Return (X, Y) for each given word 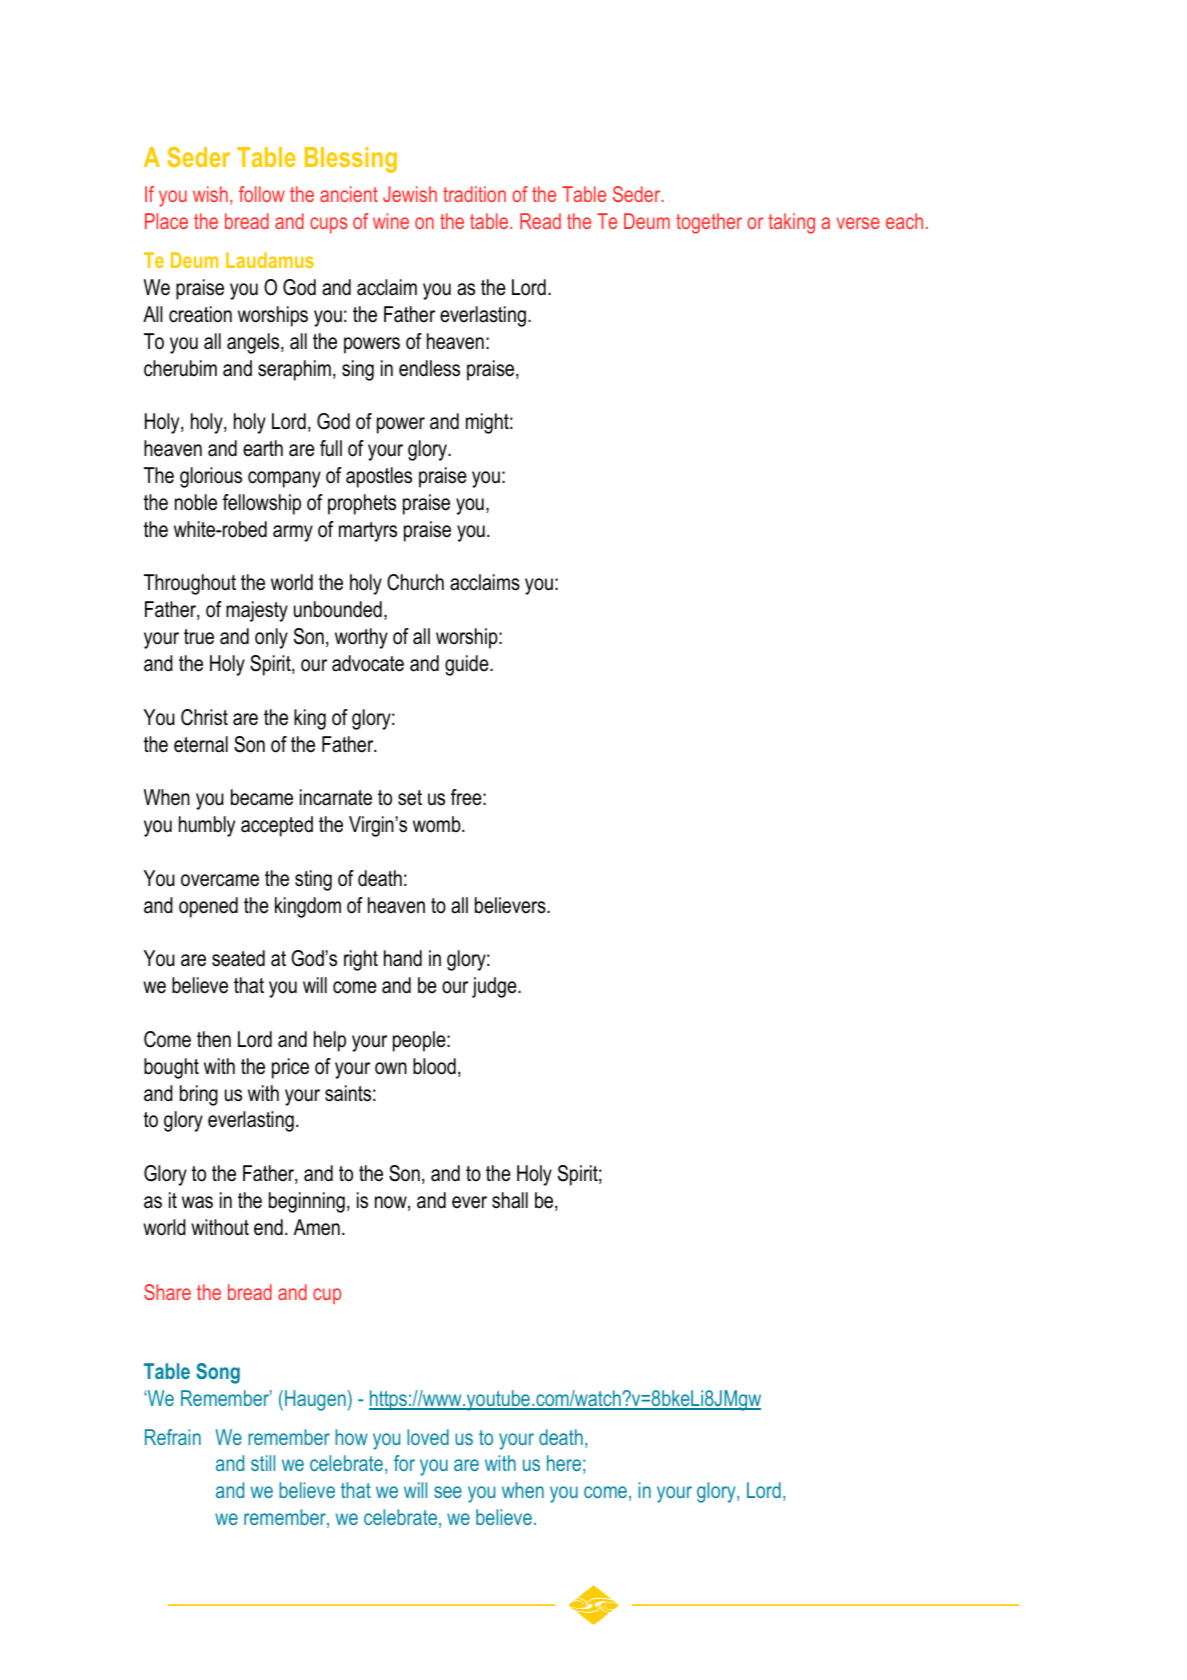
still (263, 1463)
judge (495, 987)
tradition (474, 194)
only (271, 638)
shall (510, 1200)
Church (415, 582)
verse (858, 223)
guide (468, 665)
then (214, 1039)
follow (262, 194)
